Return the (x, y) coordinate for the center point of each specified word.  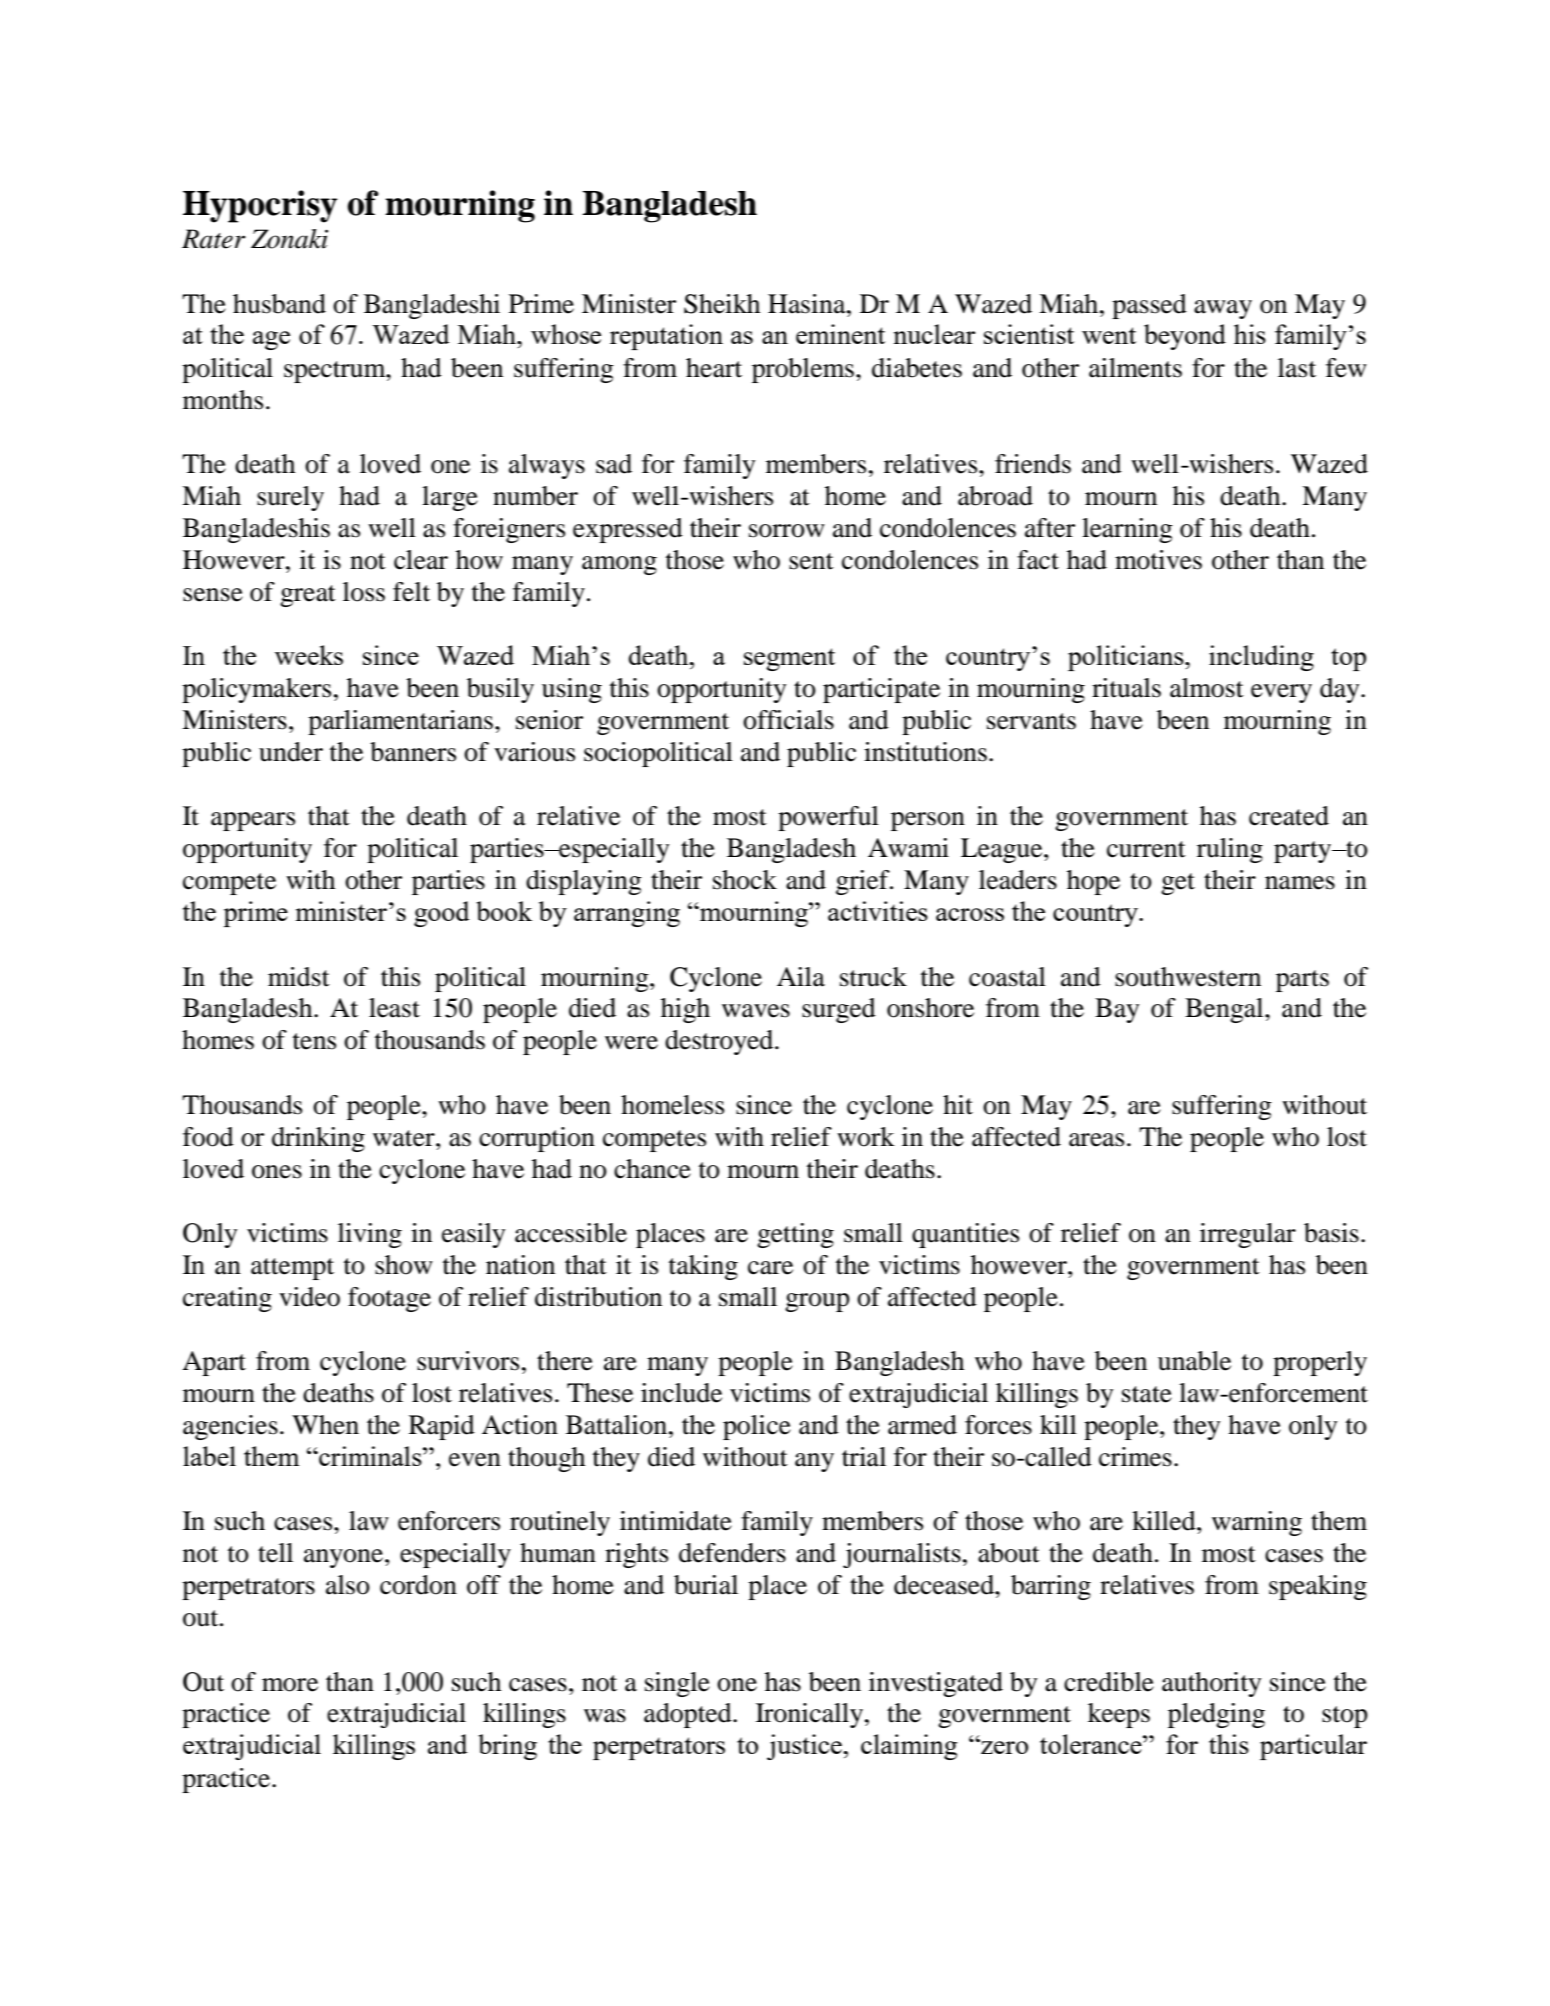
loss (364, 592)
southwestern (1188, 977)
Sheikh (722, 304)
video (309, 1297)
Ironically (811, 1715)
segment (789, 659)
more (290, 1685)
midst (299, 977)
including (1261, 658)
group (817, 1302)
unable (1194, 1361)
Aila (801, 977)
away (1223, 309)
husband (279, 304)
